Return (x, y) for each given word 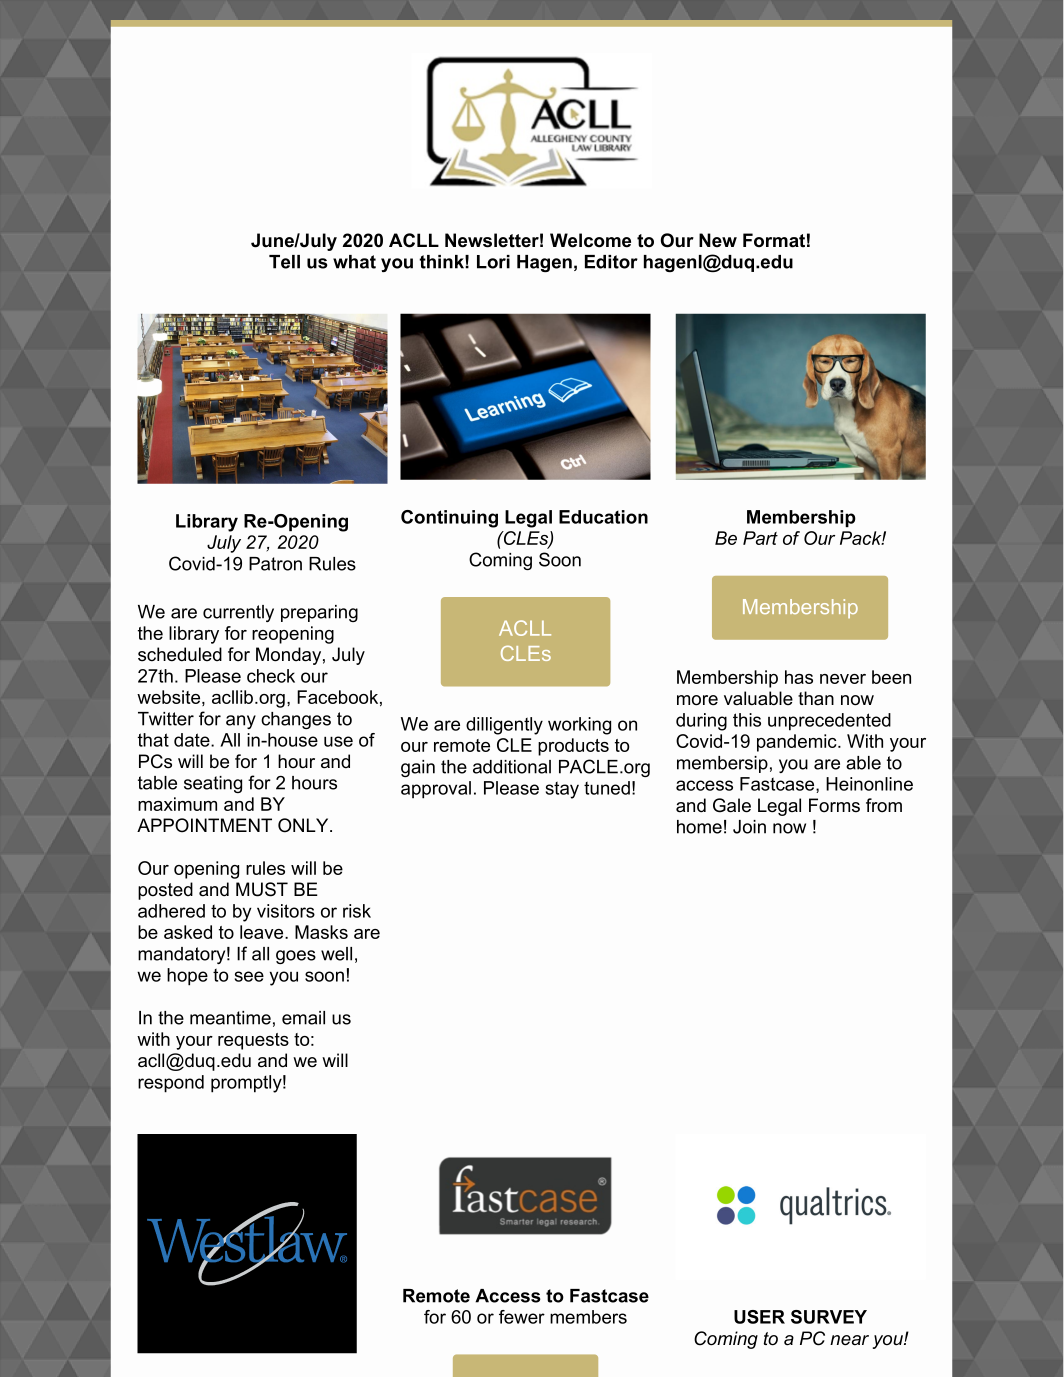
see (249, 976)
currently (238, 613)
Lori (493, 262)
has (799, 677)
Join (749, 827)
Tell (284, 262)
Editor (611, 262)
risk (357, 911)
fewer (522, 1317)
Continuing (449, 519)
